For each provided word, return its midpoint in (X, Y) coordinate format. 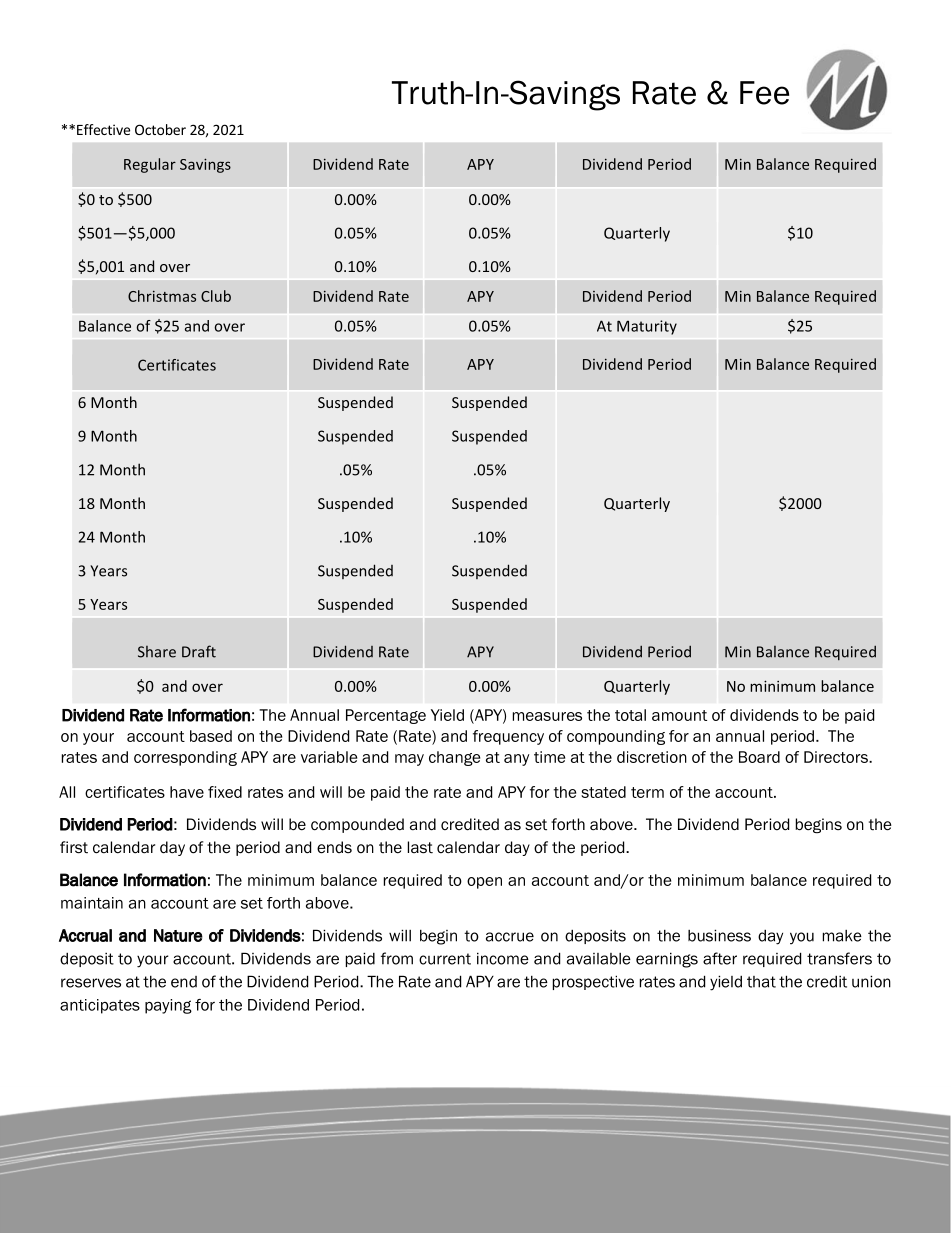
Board (759, 757)
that (761, 982)
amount (679, 715)
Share (157, 652)
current (445, 959)
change (454, 758)
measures (547, 716)
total (630, 715)
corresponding (185, 758)
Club (216, 296)
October (160, 129)
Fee (764, 93)
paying (168, 1006)
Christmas (162, 296)
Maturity (647, 327)
